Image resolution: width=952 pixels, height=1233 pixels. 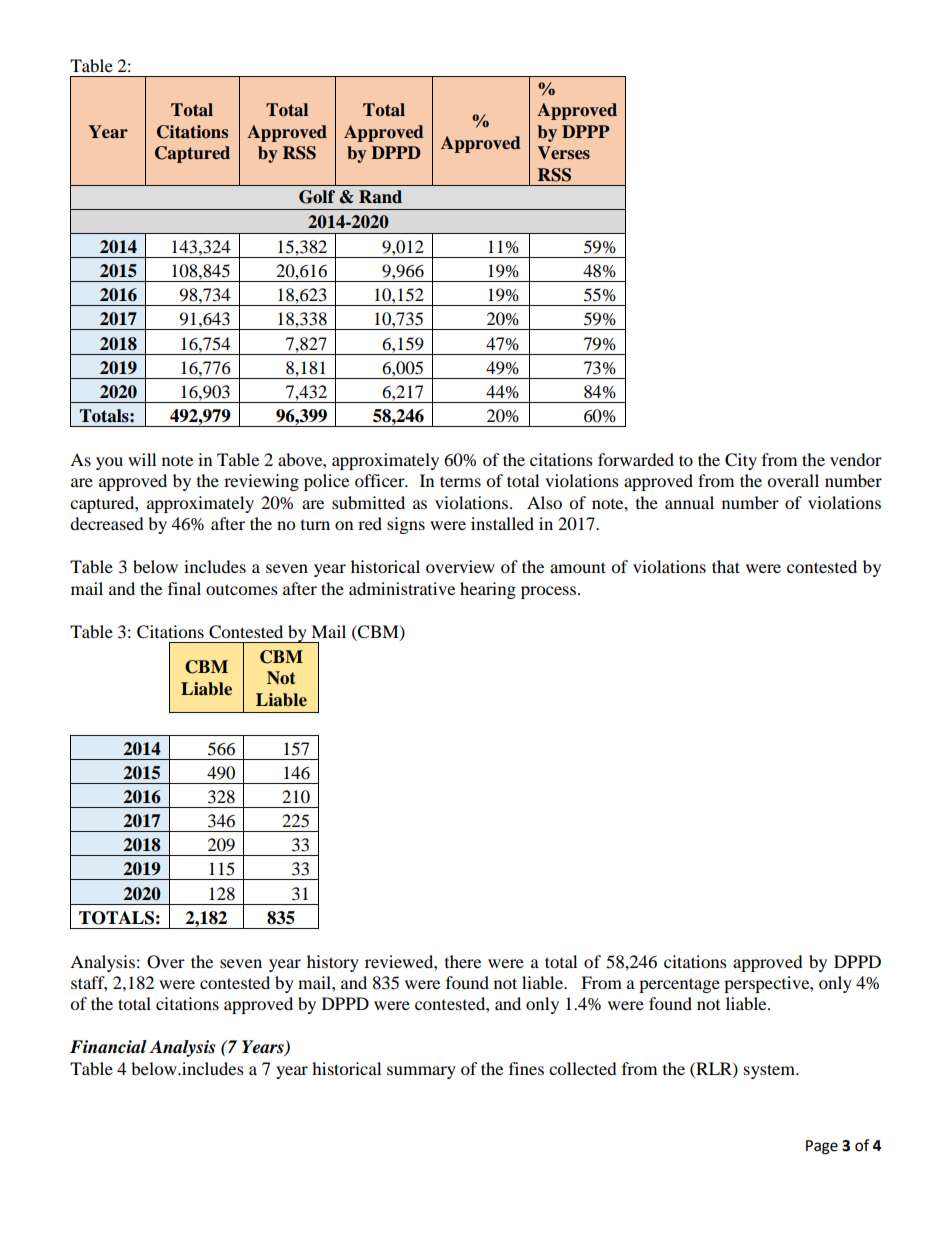 I want to click on amount, so click(x=578, y=567).
